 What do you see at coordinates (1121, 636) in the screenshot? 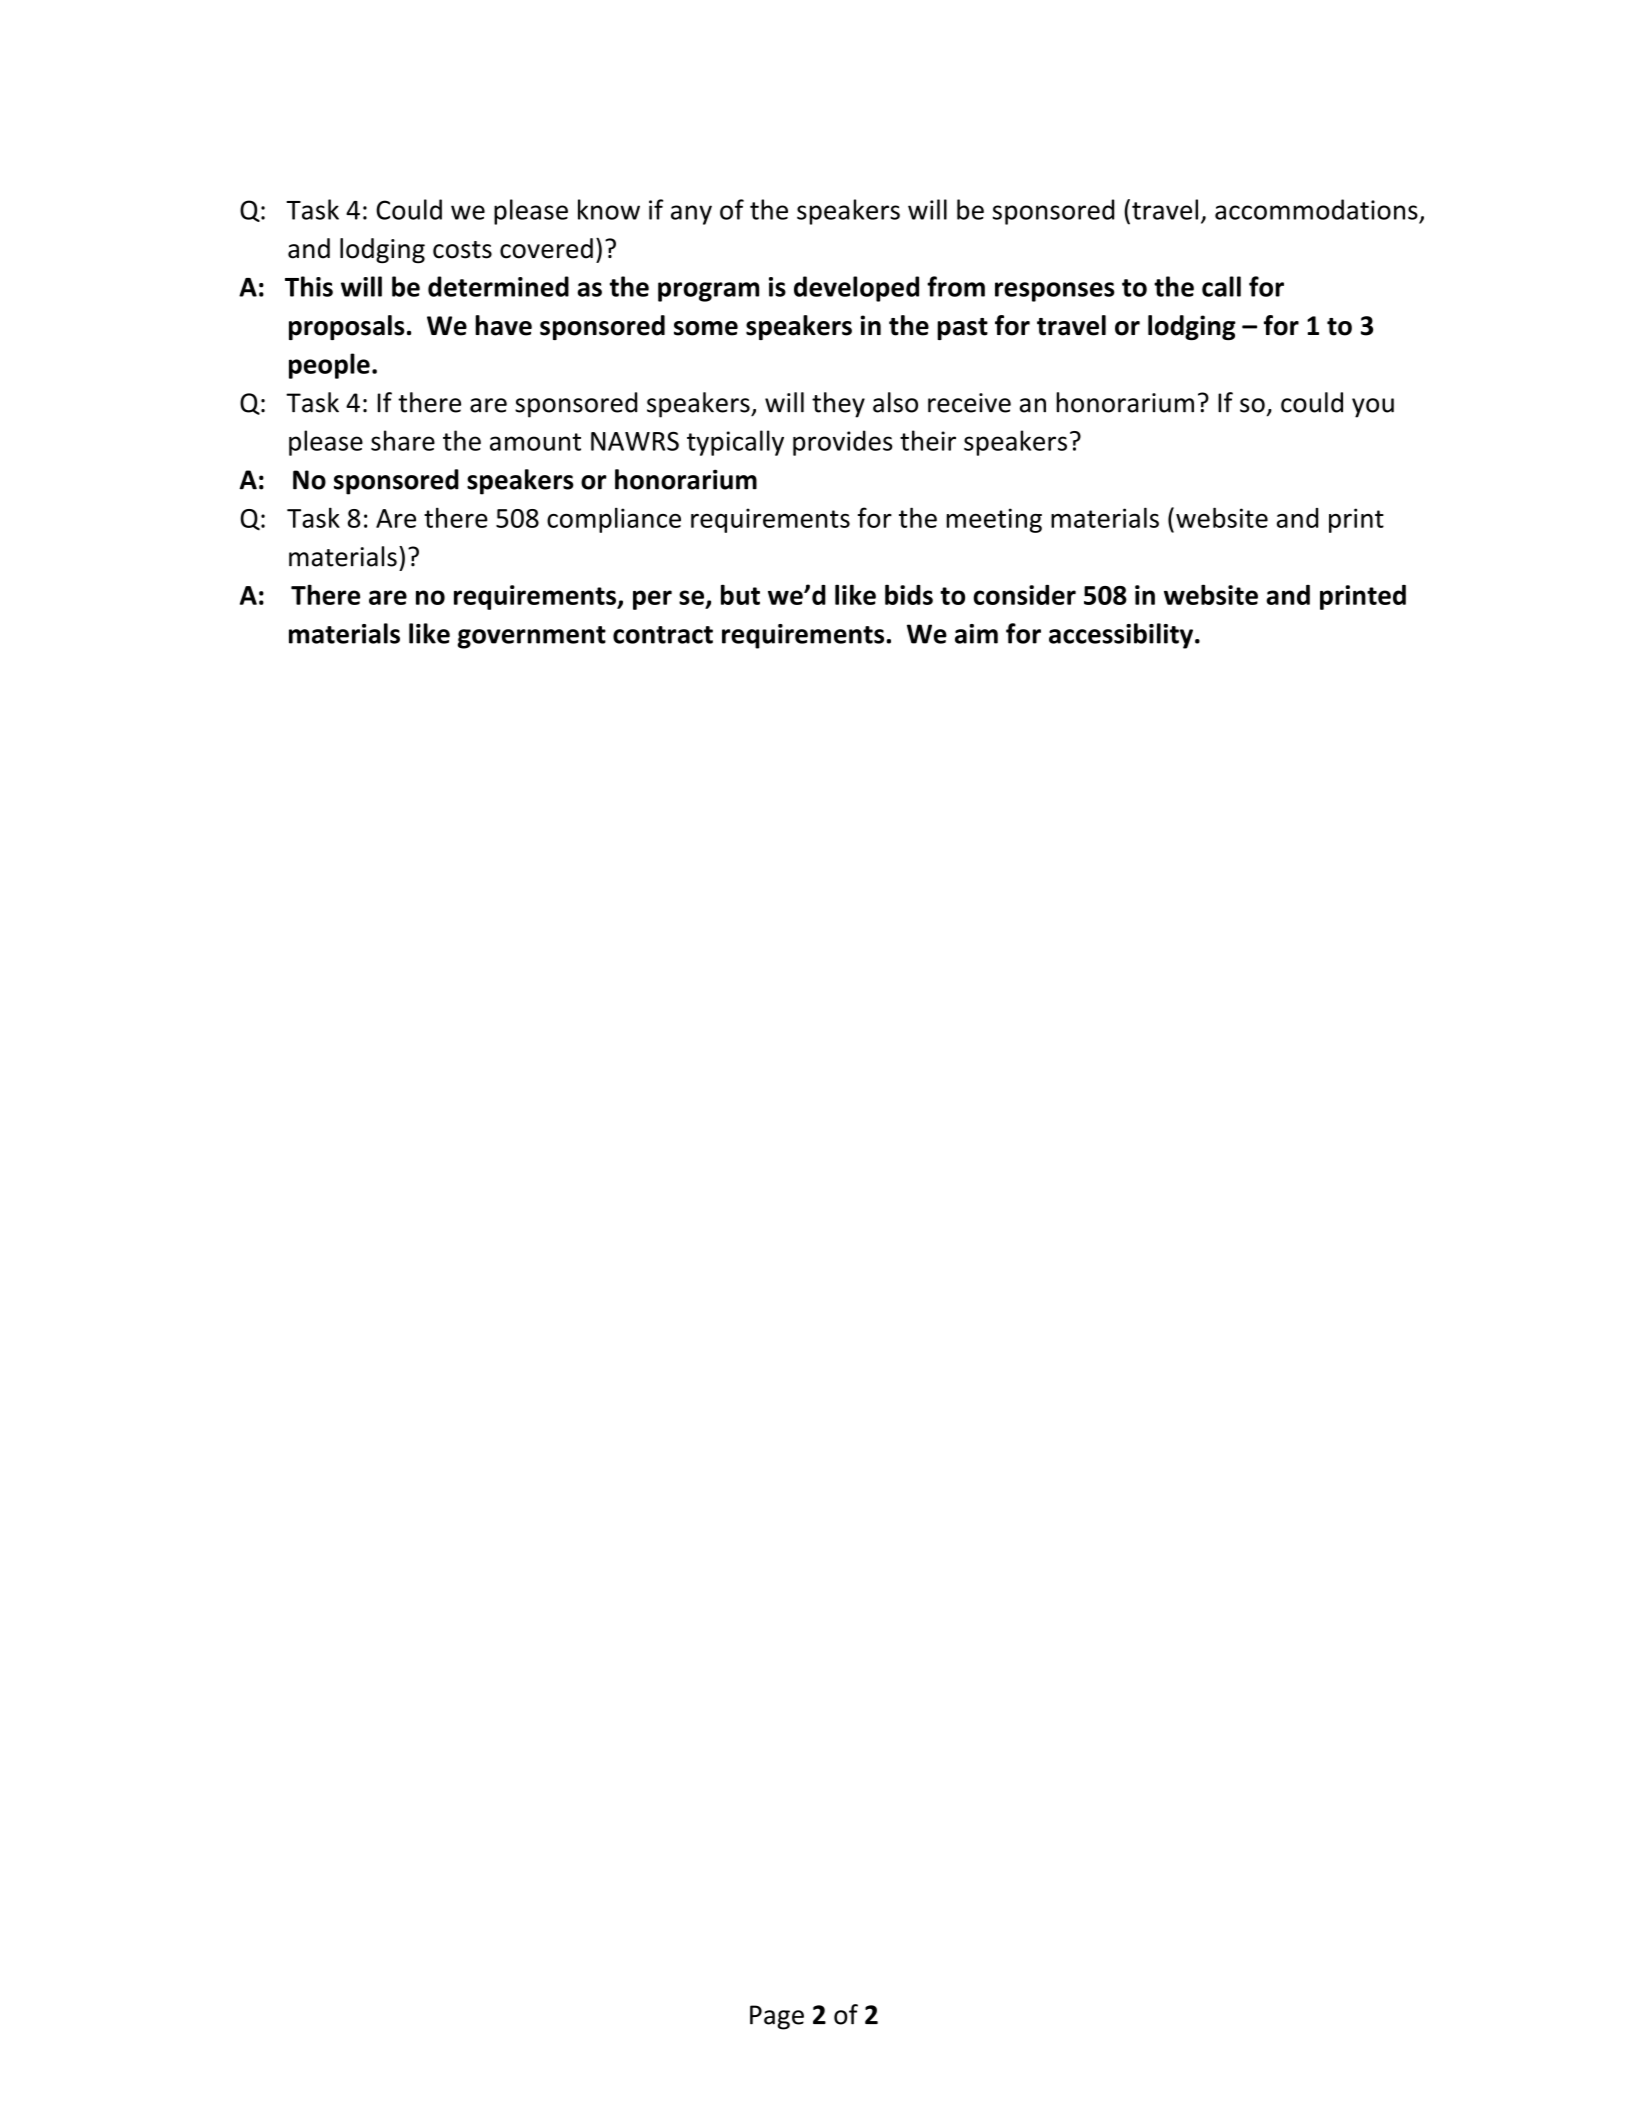
I see `accessibility` at bounding box center [1121, 636].
